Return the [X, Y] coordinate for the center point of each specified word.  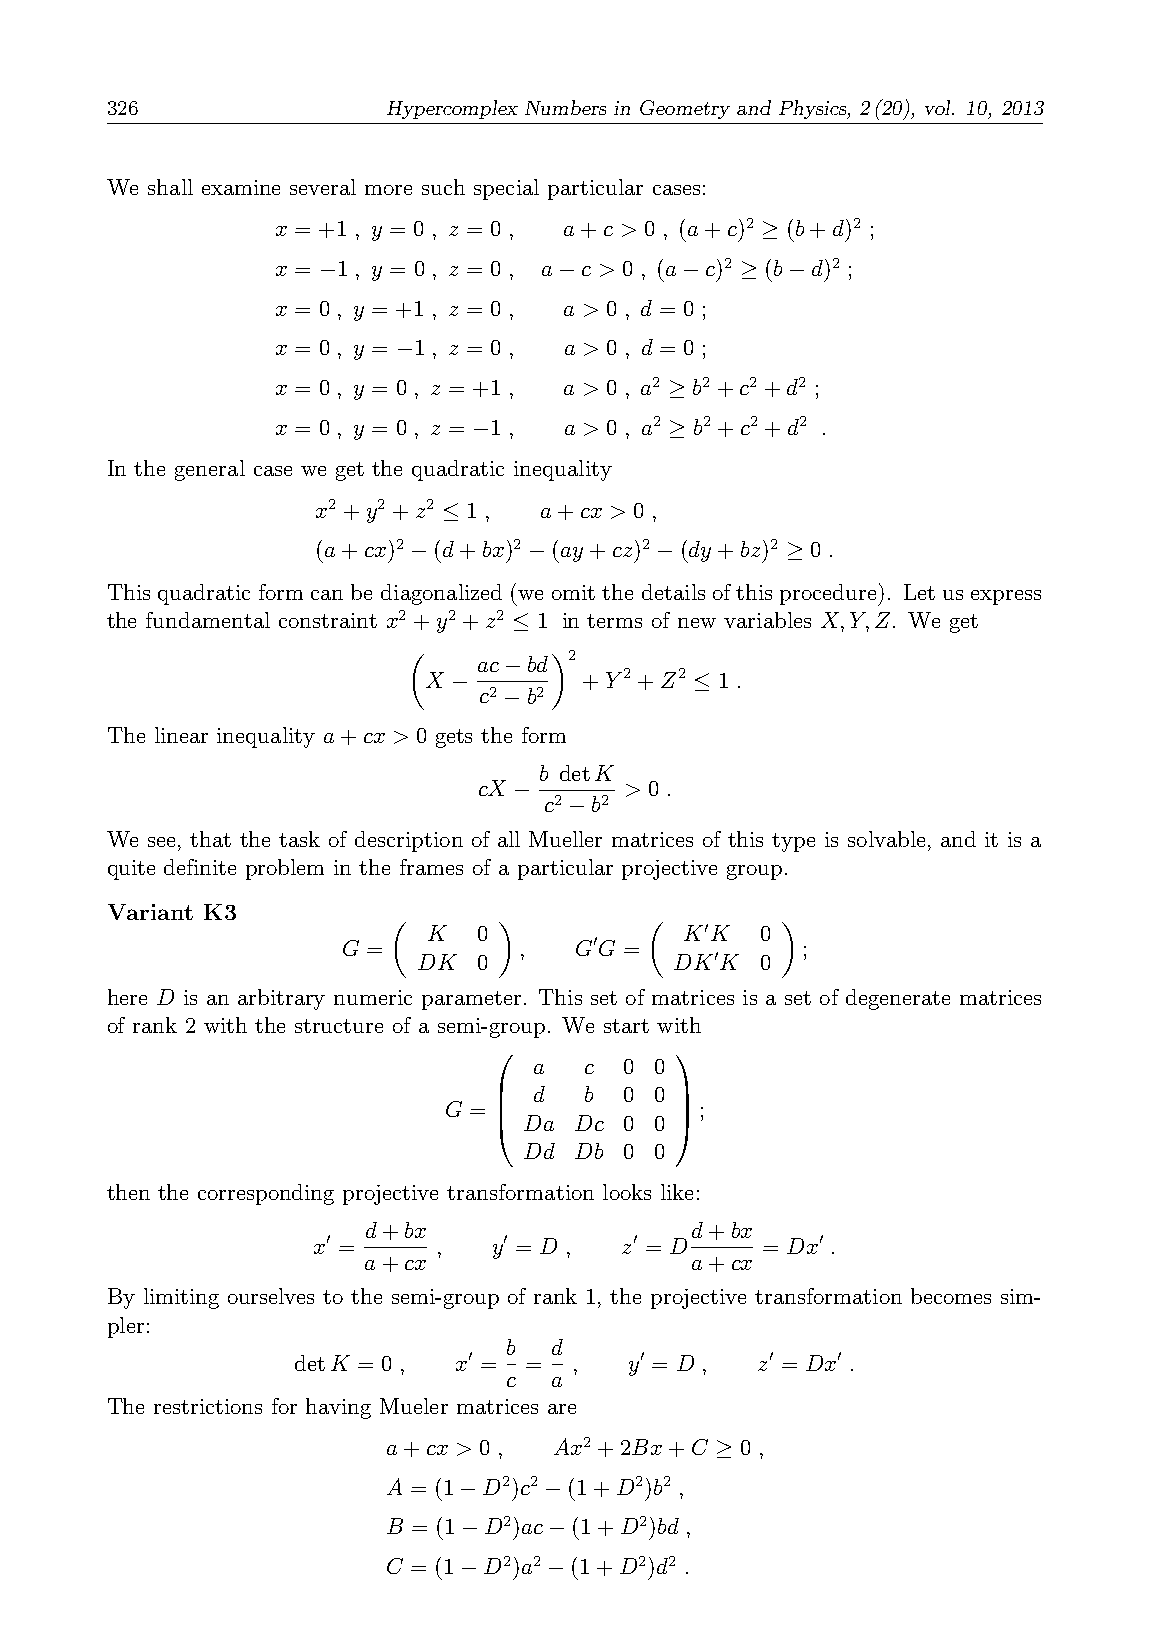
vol [939, 107]
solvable [886, 839]
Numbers [565, 107]
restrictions [208, 1406]
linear [181, 735]
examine [241, 187]
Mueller [565, 839]
